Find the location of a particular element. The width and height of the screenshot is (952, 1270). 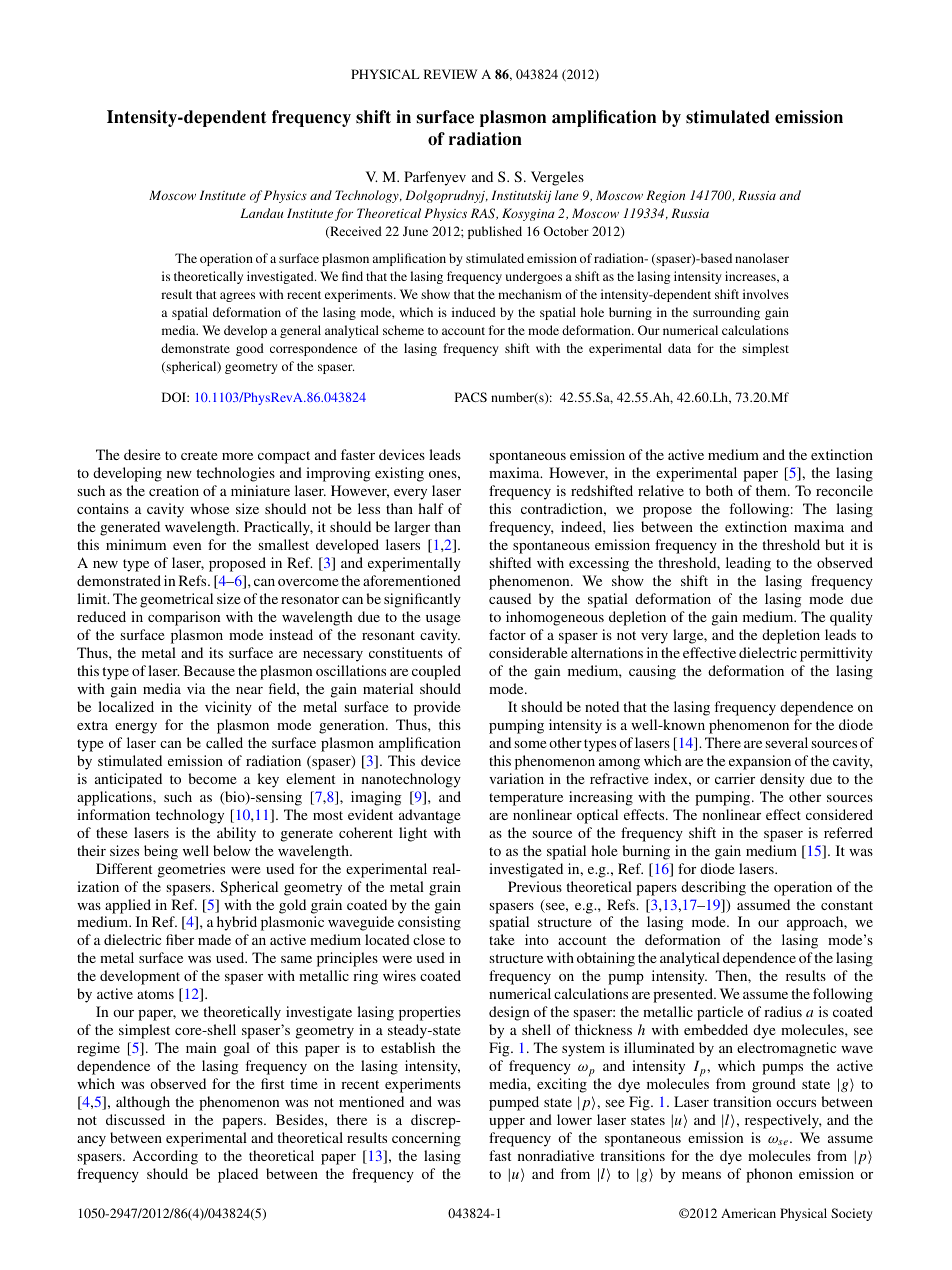

induced is located at coordinates (474, 312).
